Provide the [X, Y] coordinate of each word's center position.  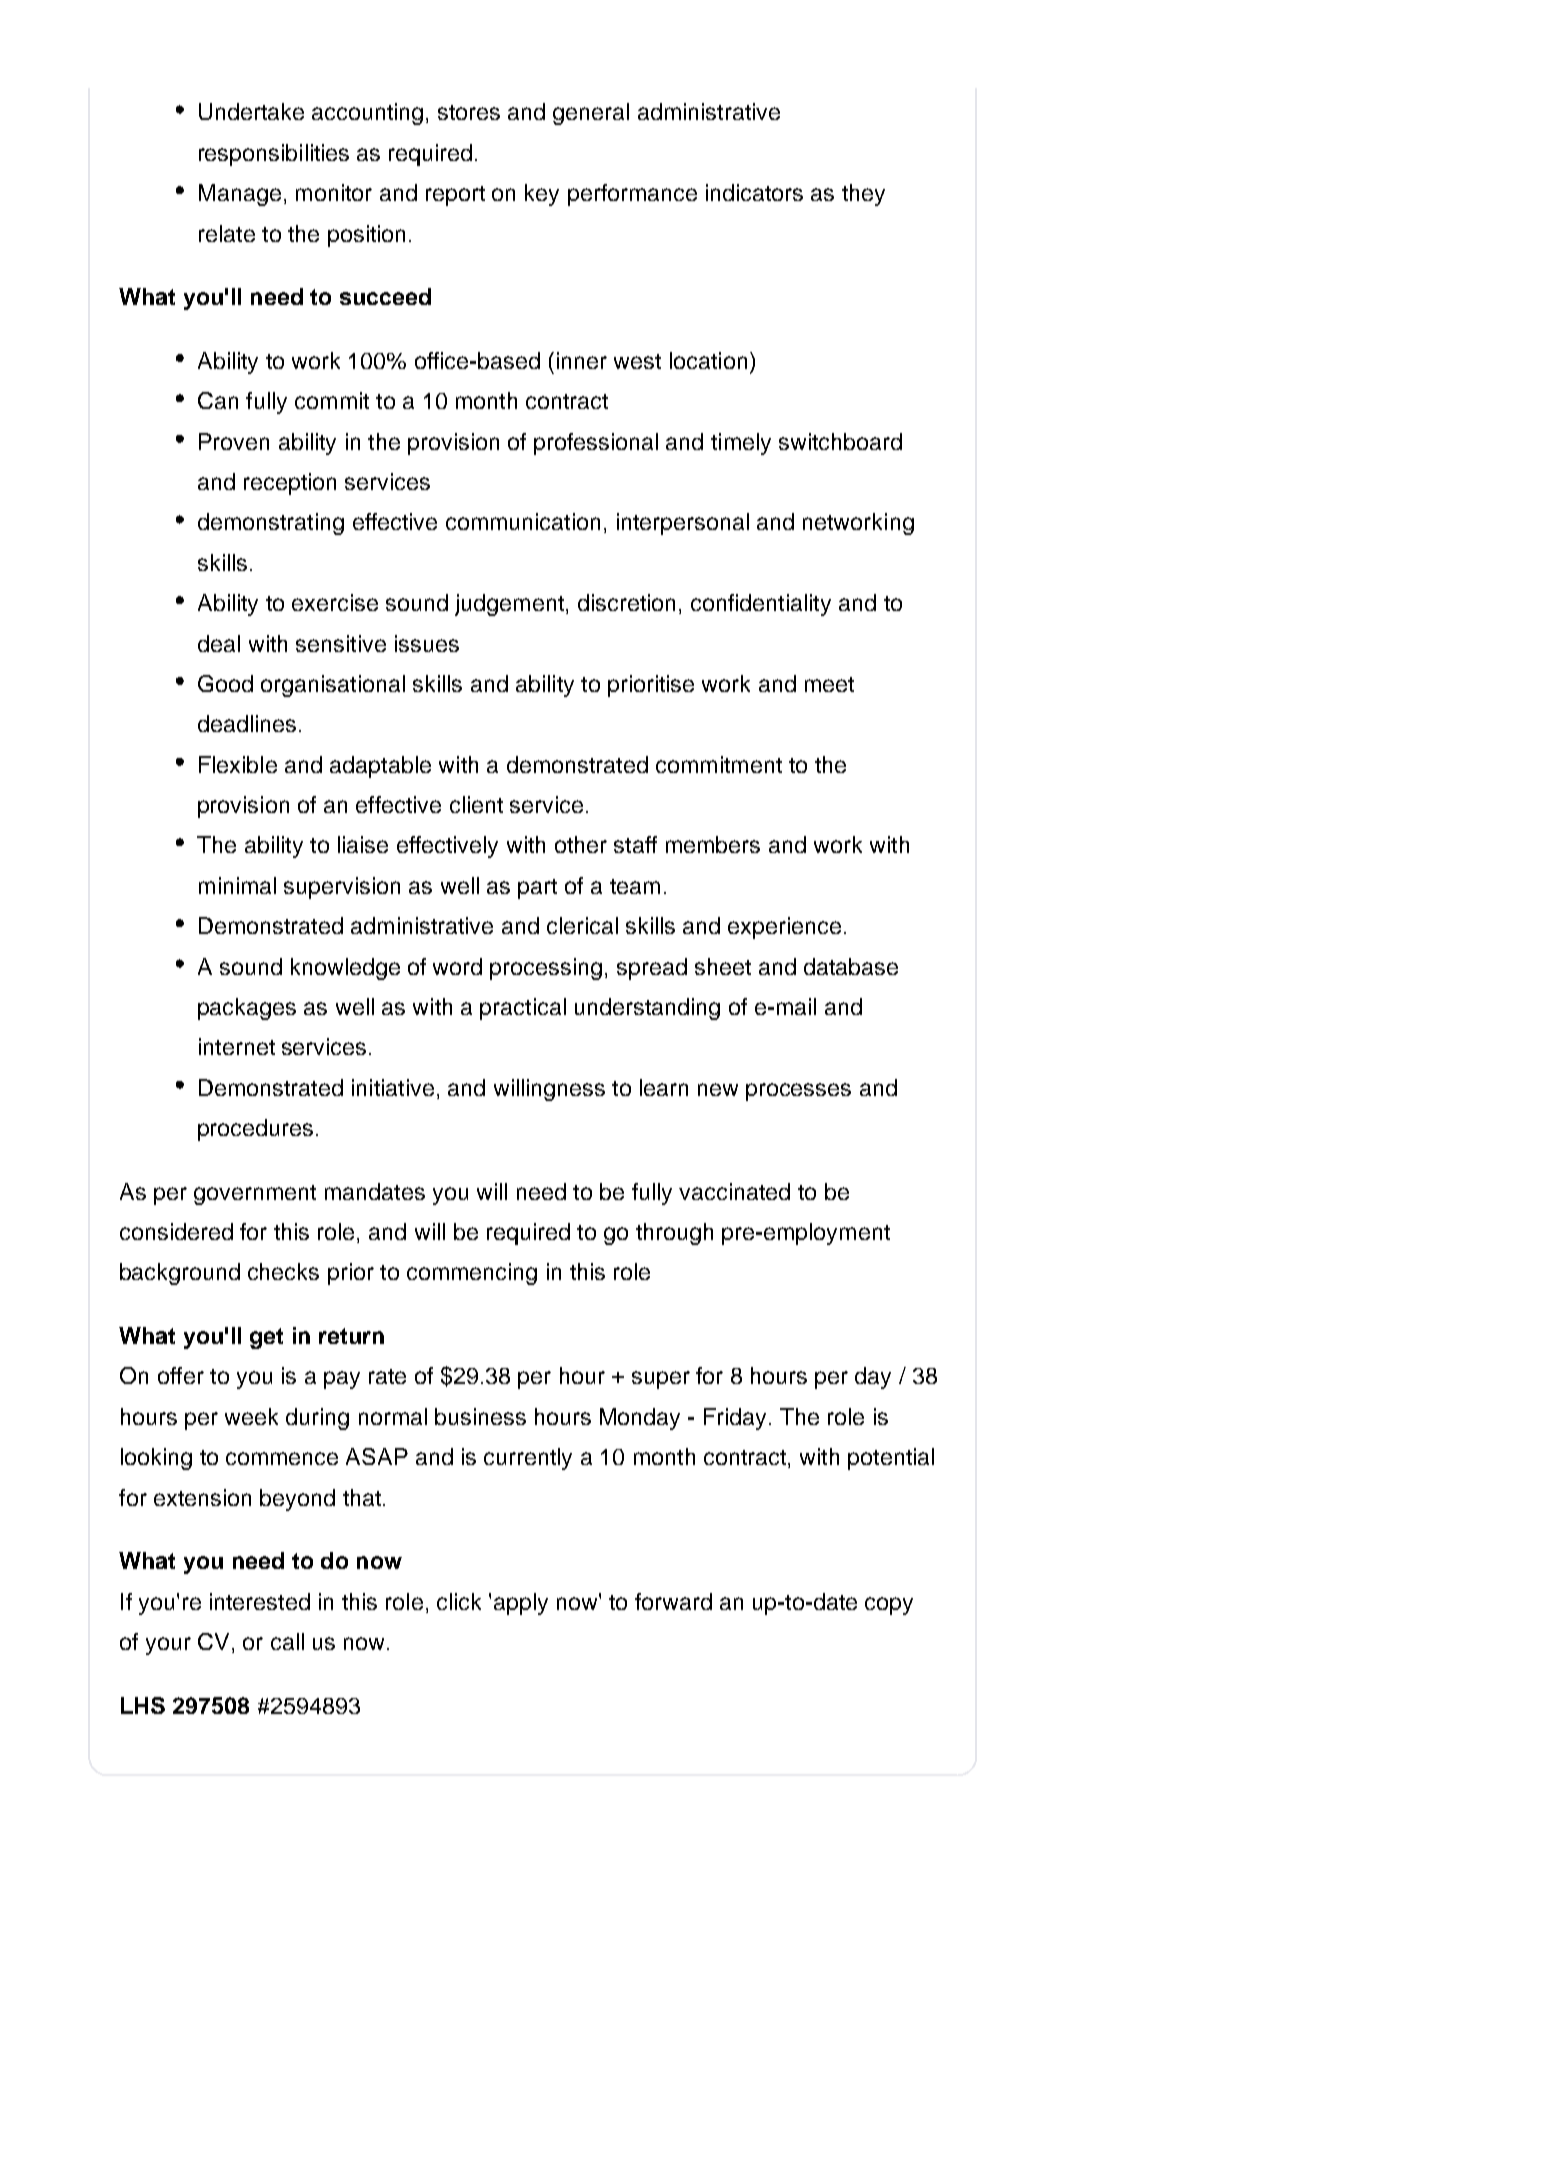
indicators [754, 192]
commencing [472, 1274]
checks [283, 1271]
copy [889, 1606]
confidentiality [761, 605]
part [537, 889]
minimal [237, 885]
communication [523, 521]
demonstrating [271, 524]
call [287, 1641]
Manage [240, 195]
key [542, 195]
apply [521, 1604]
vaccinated [734, 1191]
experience [784, 928]
